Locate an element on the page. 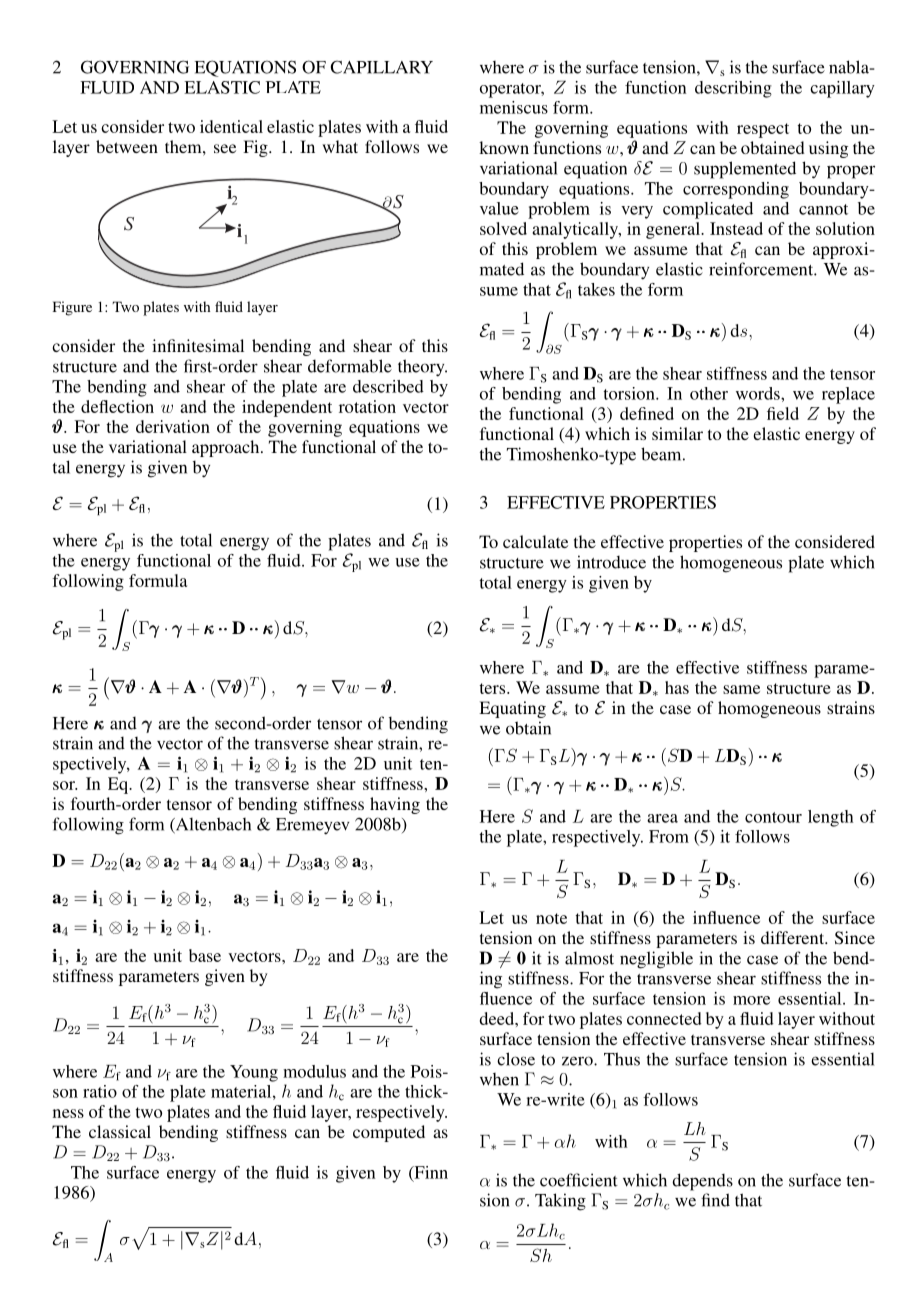 This page has width=924, height=1308. describing is located at coordinates (733, 89).
